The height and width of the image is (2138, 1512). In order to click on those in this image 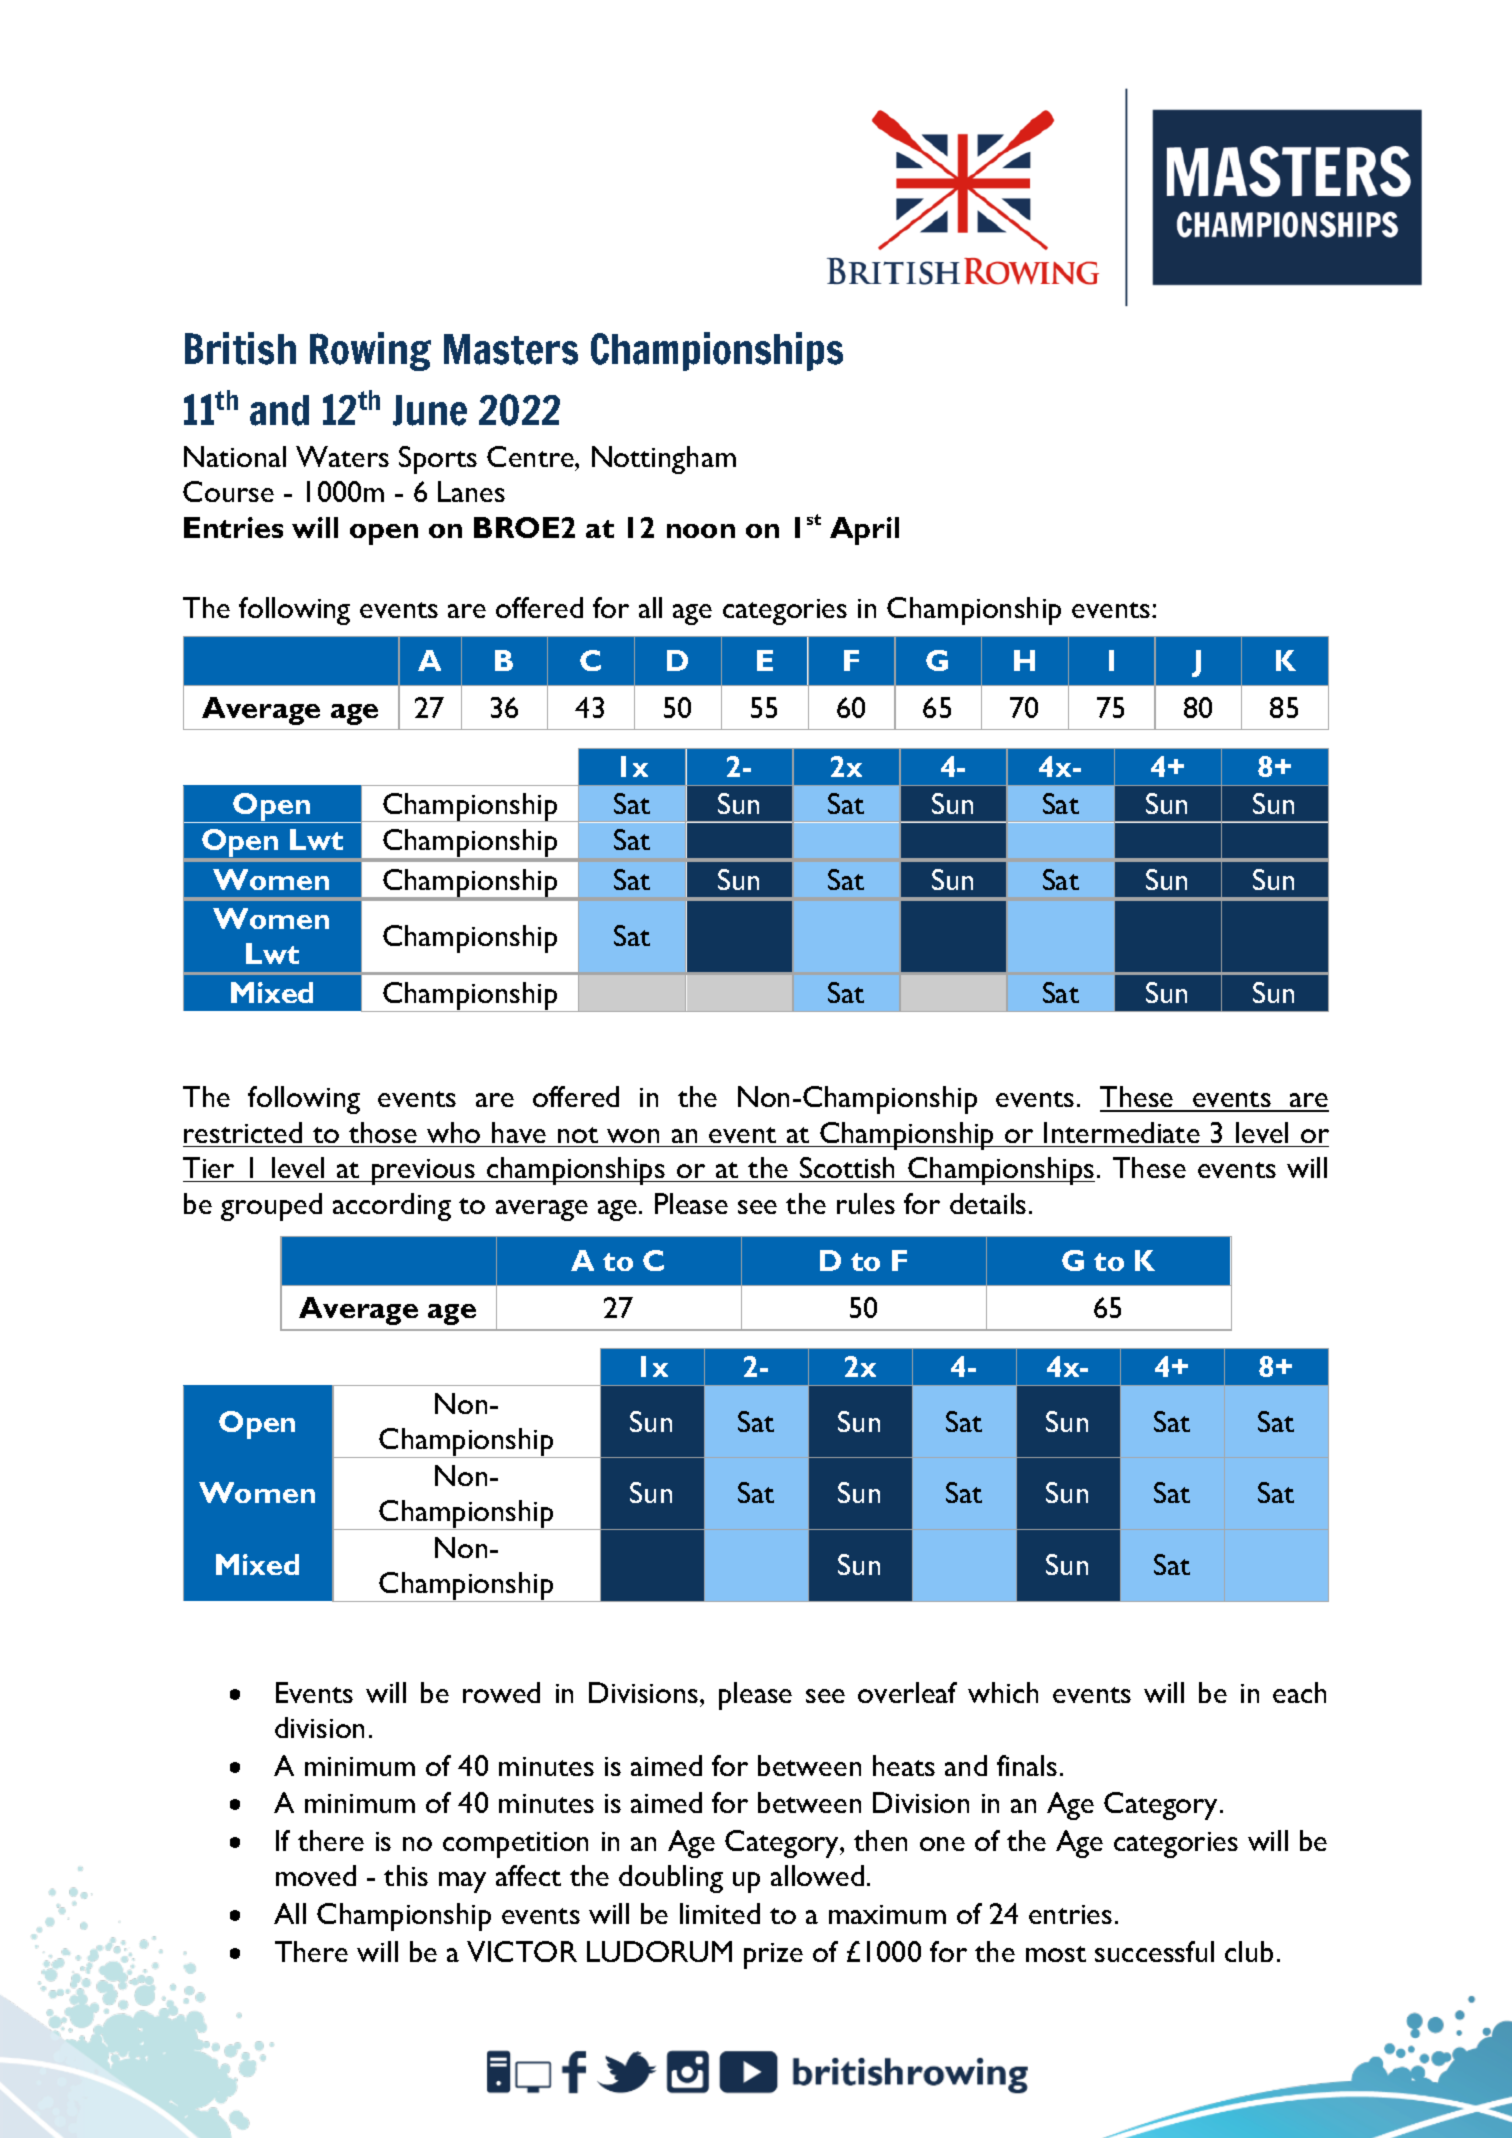, I will do `click(383, 1132)`.
